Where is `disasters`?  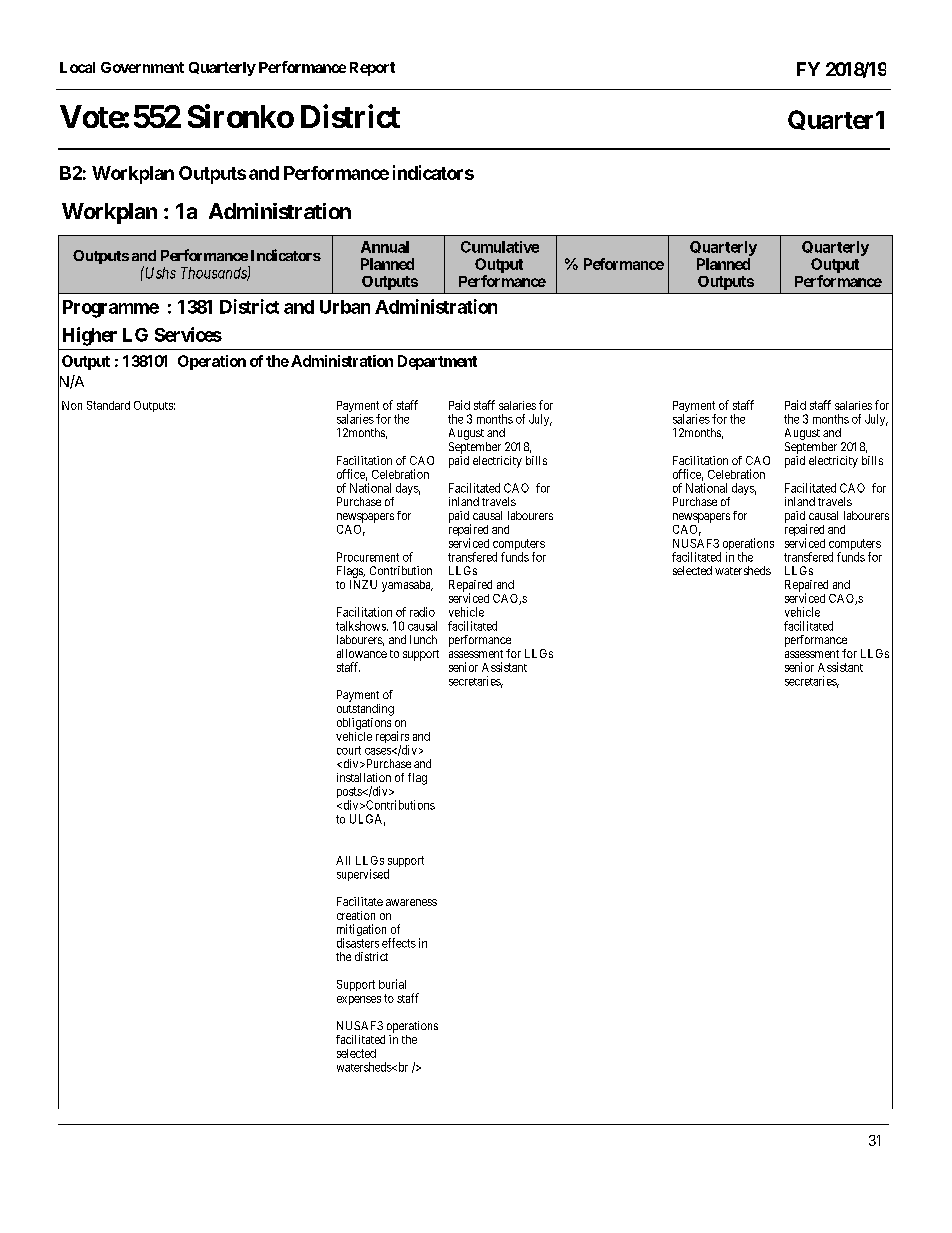 disasters is located at coordinates (358, 943).
